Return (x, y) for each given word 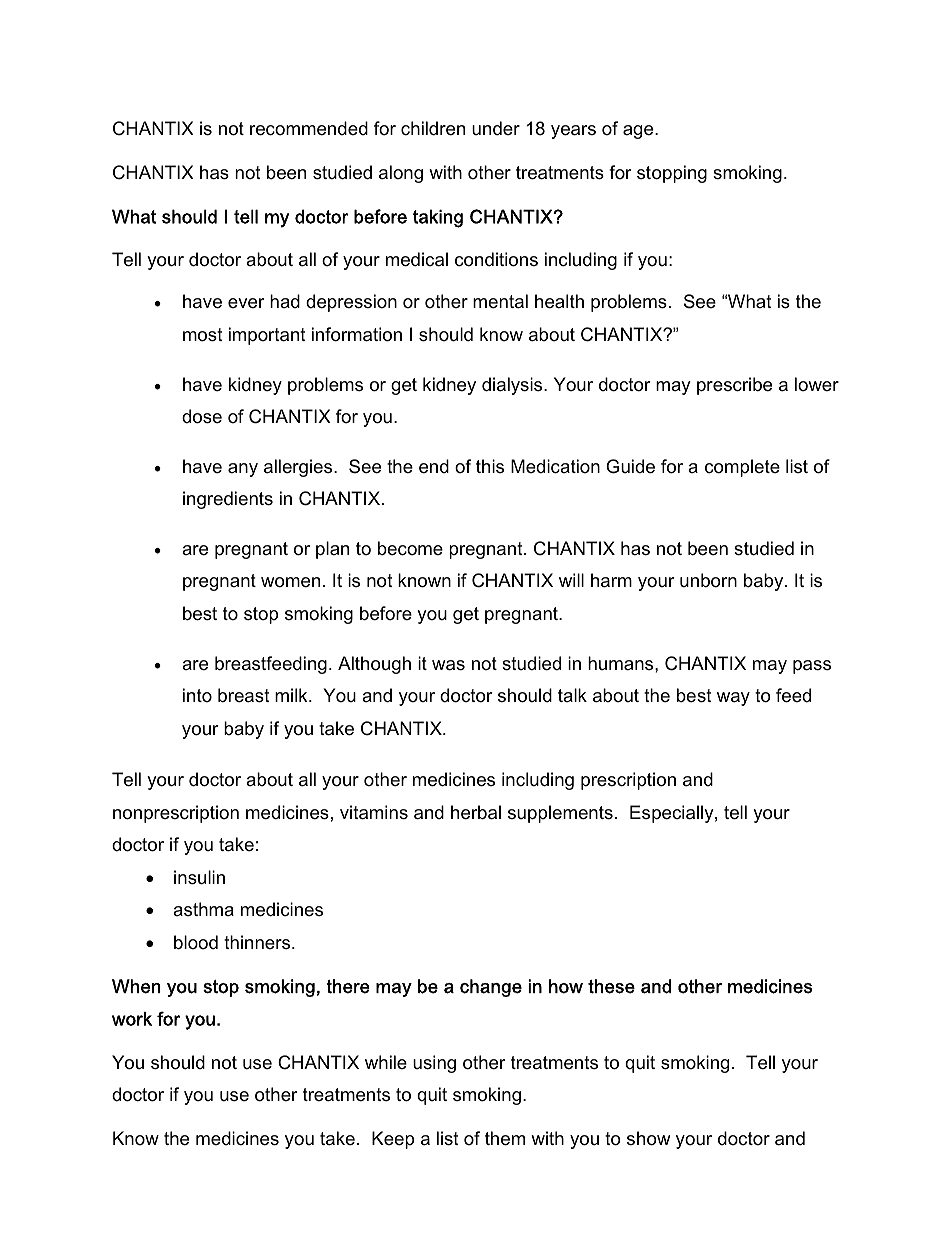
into (197, 695)
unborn (708, 580)
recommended (309, 128)
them (505, 1138)
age (639, 132)
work (132, 1019)
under (496, 128)
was (448, 665)
